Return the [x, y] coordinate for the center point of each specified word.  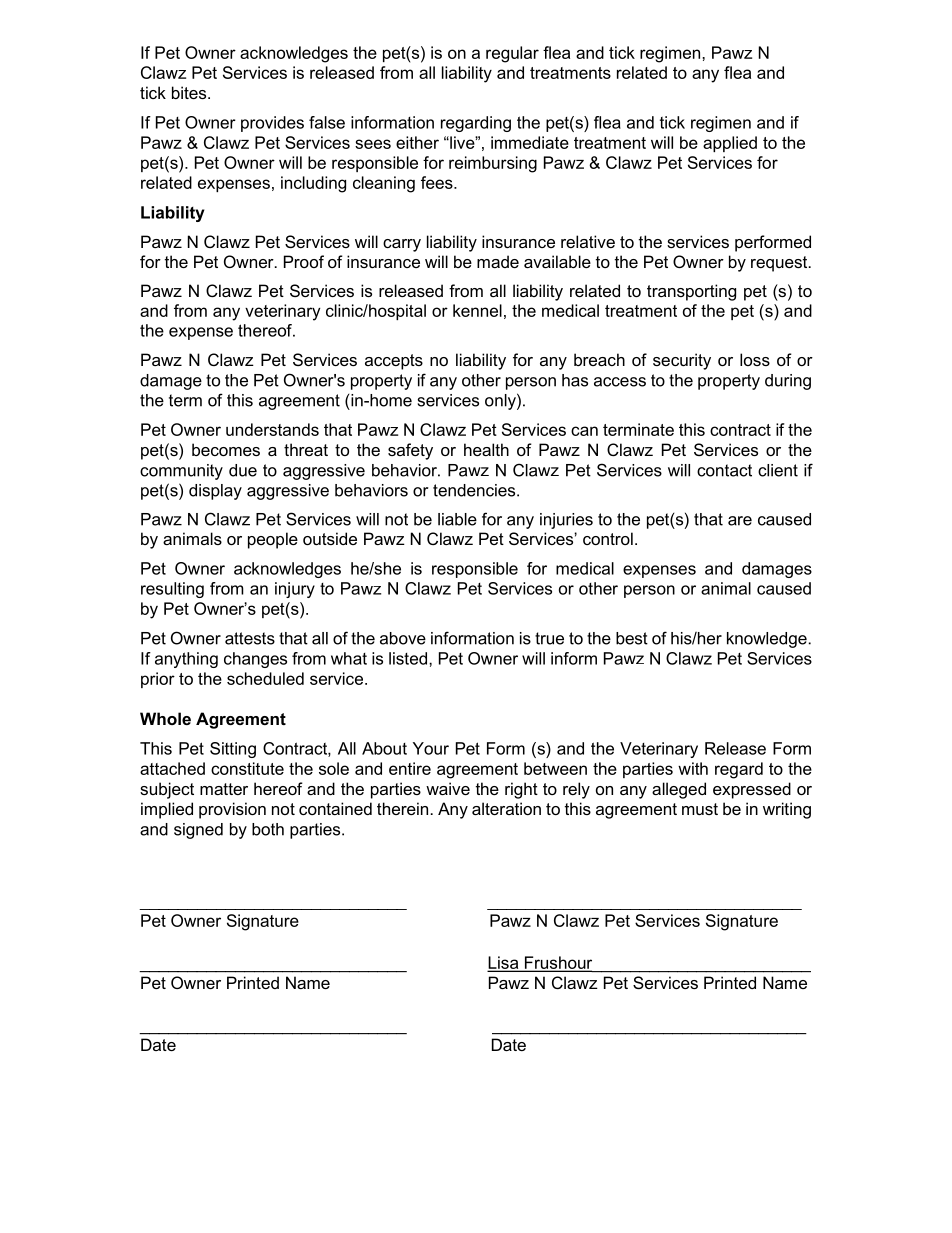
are [740, 521]
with [693, 768]
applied [730, 144]
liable [457, 519]
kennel [477, 310]
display [215, 492]
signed [198, 831]
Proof [304, 261]
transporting [691, 292]
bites [190, 92]
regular [512, 54]
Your [431, 748]
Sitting [233, 750]
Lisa [504, 963]
